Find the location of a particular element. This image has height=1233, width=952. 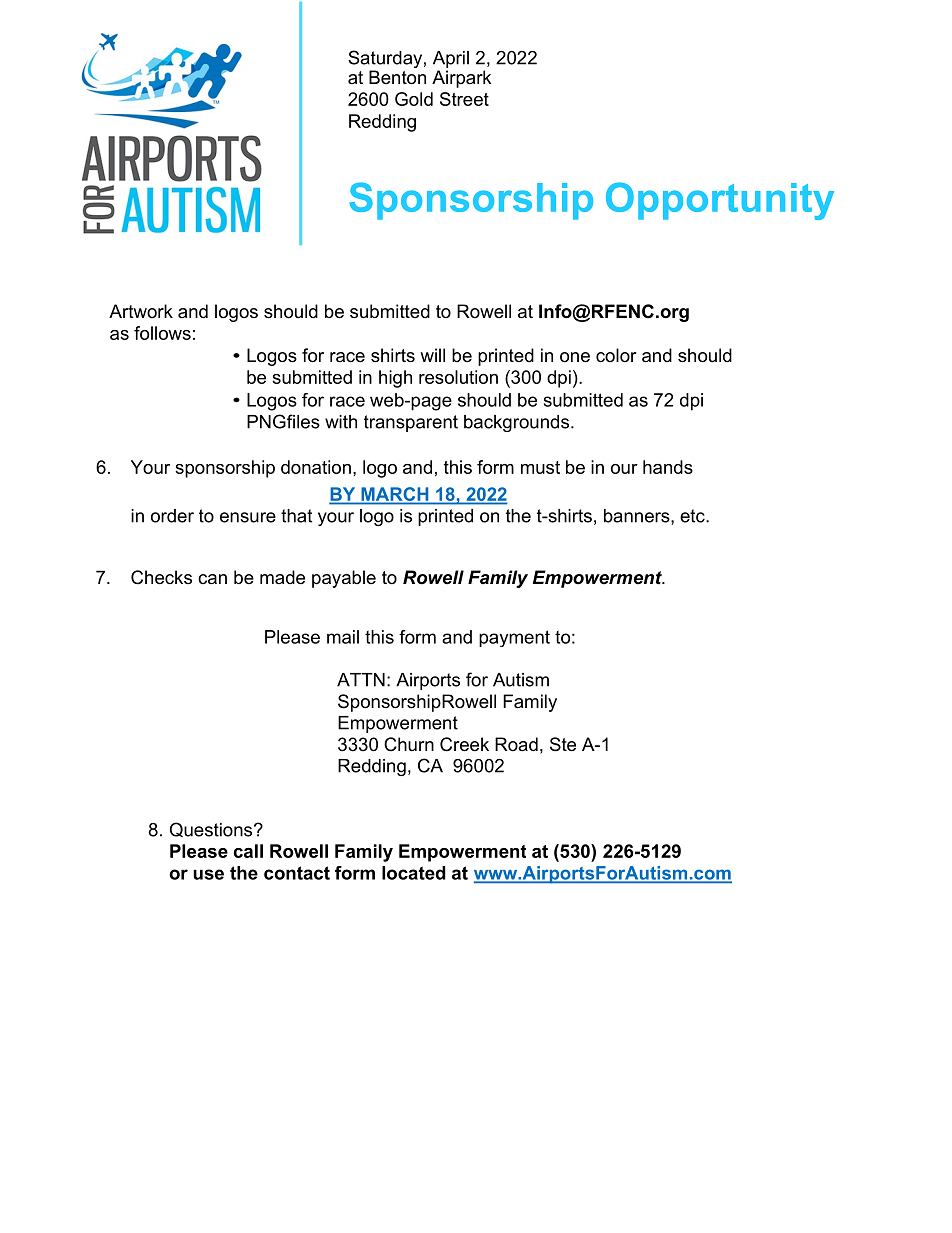

one is located at coordinates (575, 357).
